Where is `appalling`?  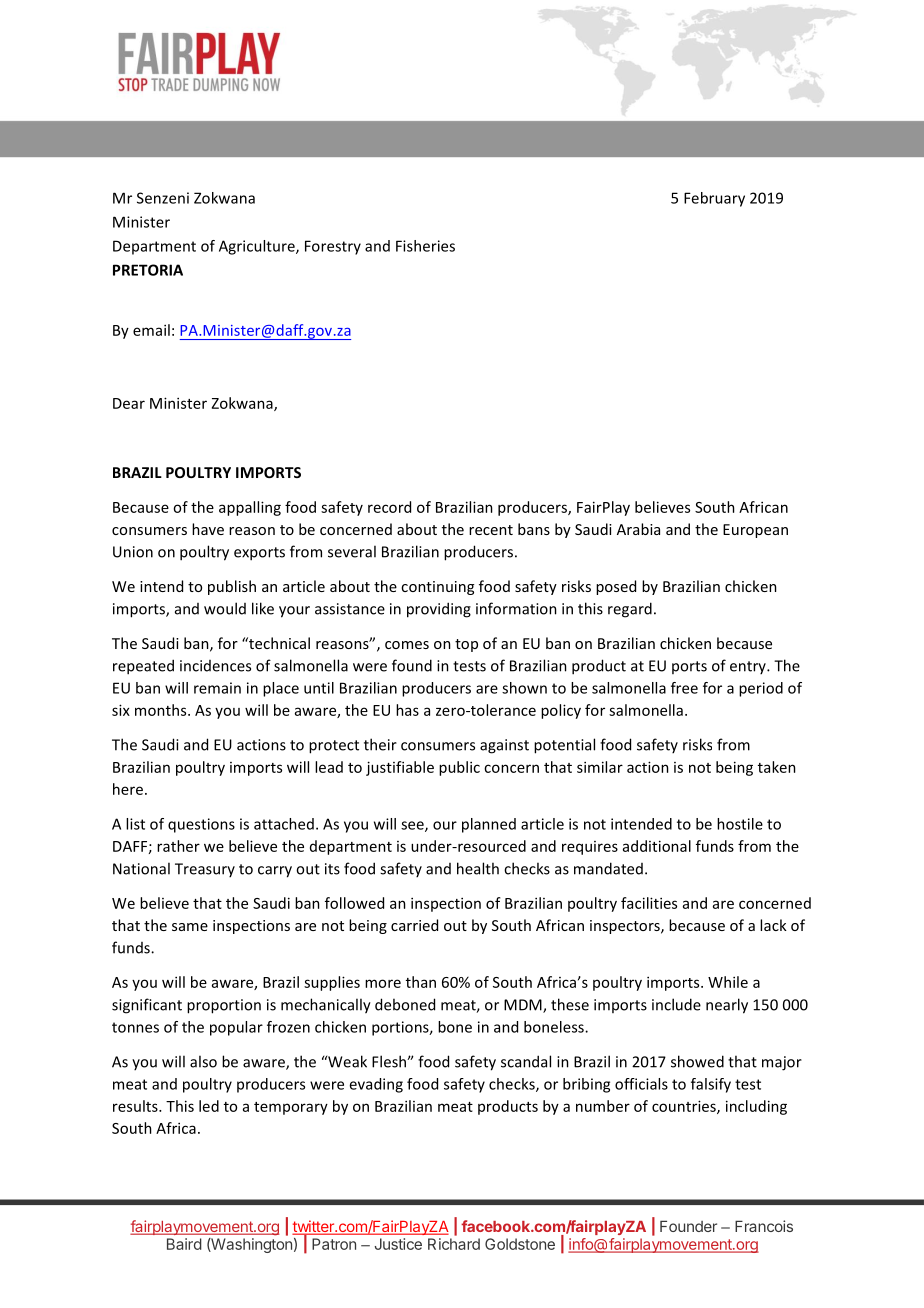
appalling is located at coordinates (250, 508).
